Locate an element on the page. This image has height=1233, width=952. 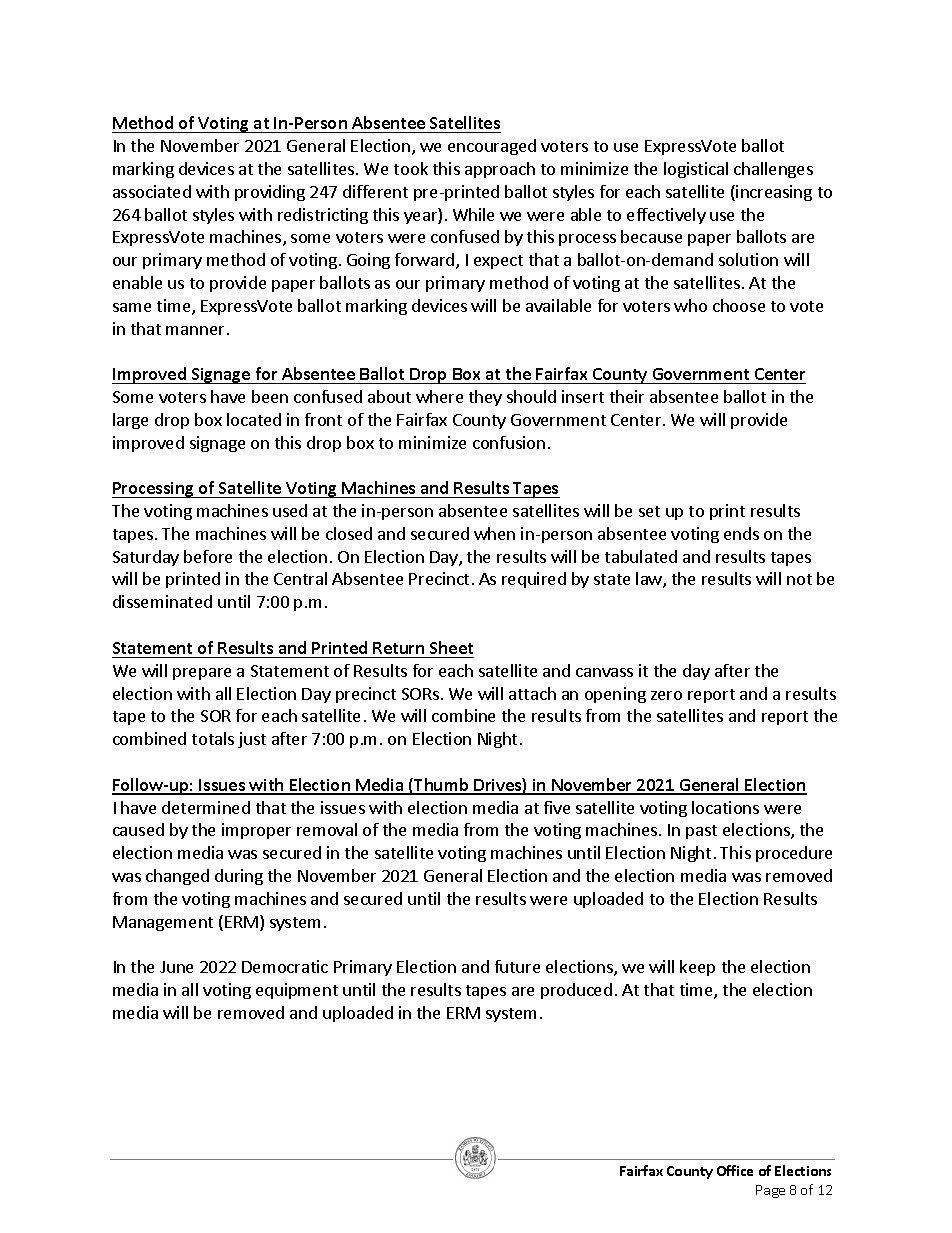
zero is located at coordinates (666, 695).
